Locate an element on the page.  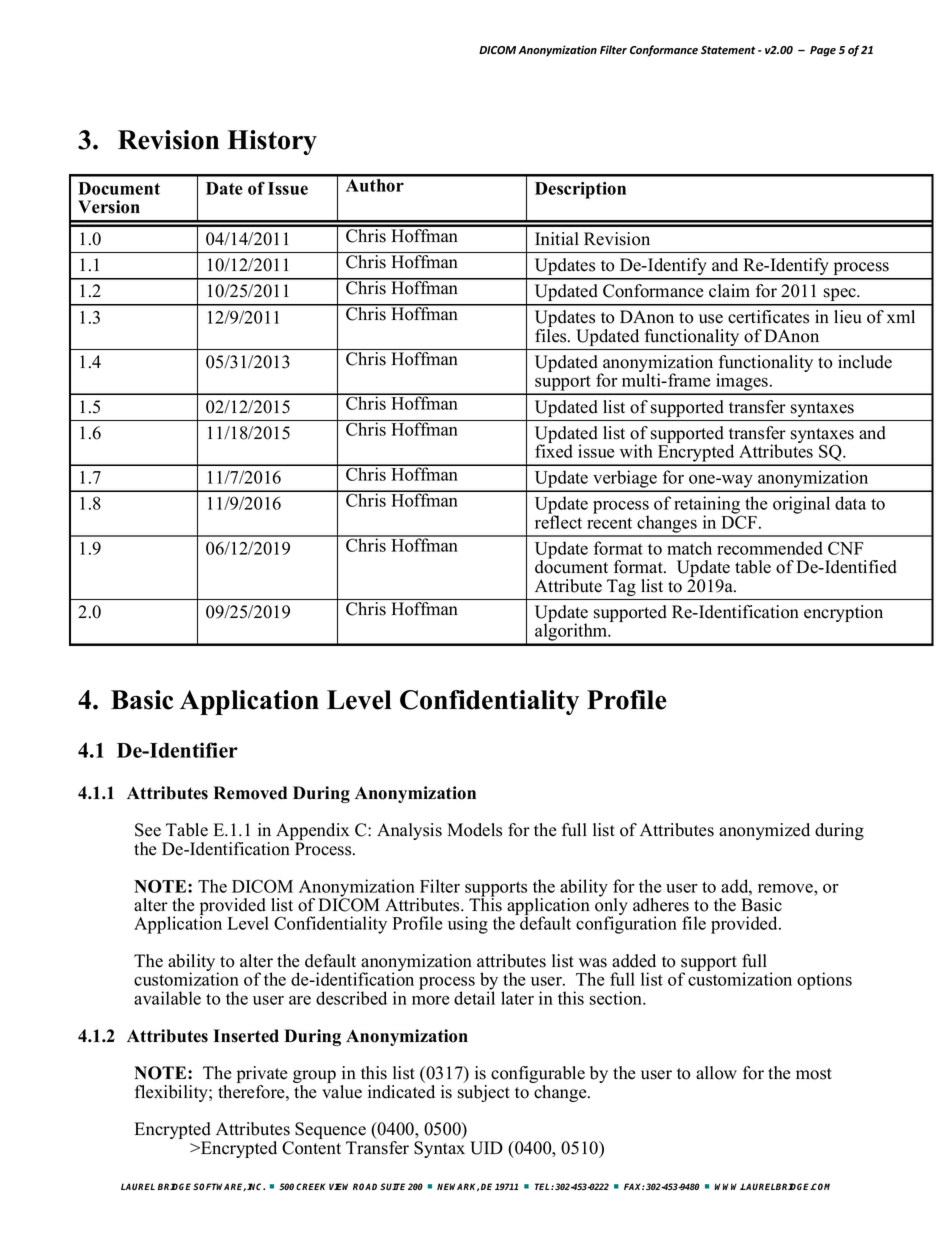
See is located at coordinates (148, 830).
